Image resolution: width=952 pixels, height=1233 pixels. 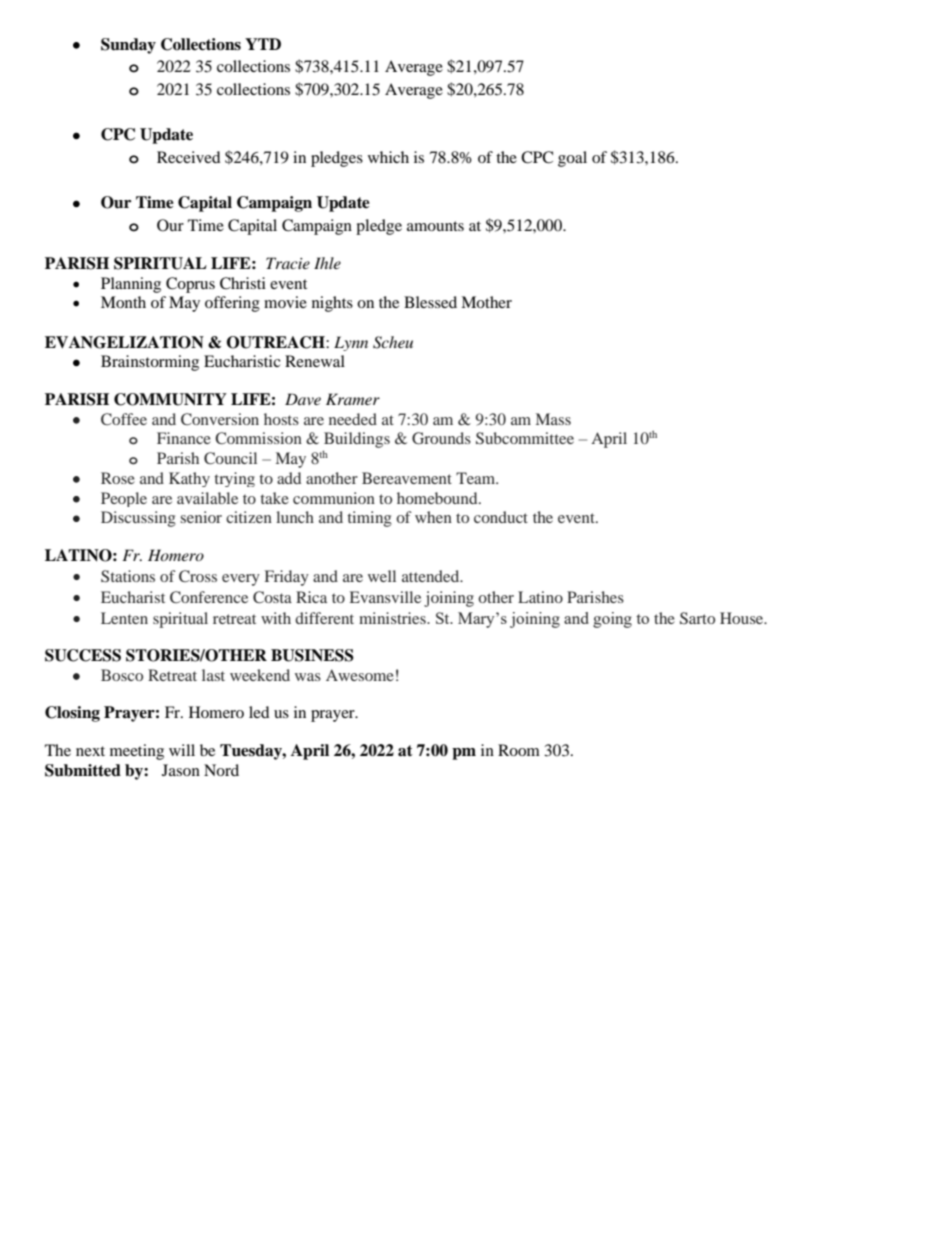 What do you see at coordinates (128, 46) in the screenshot?
I see `Sunday` at bounding box center [128, 46].
